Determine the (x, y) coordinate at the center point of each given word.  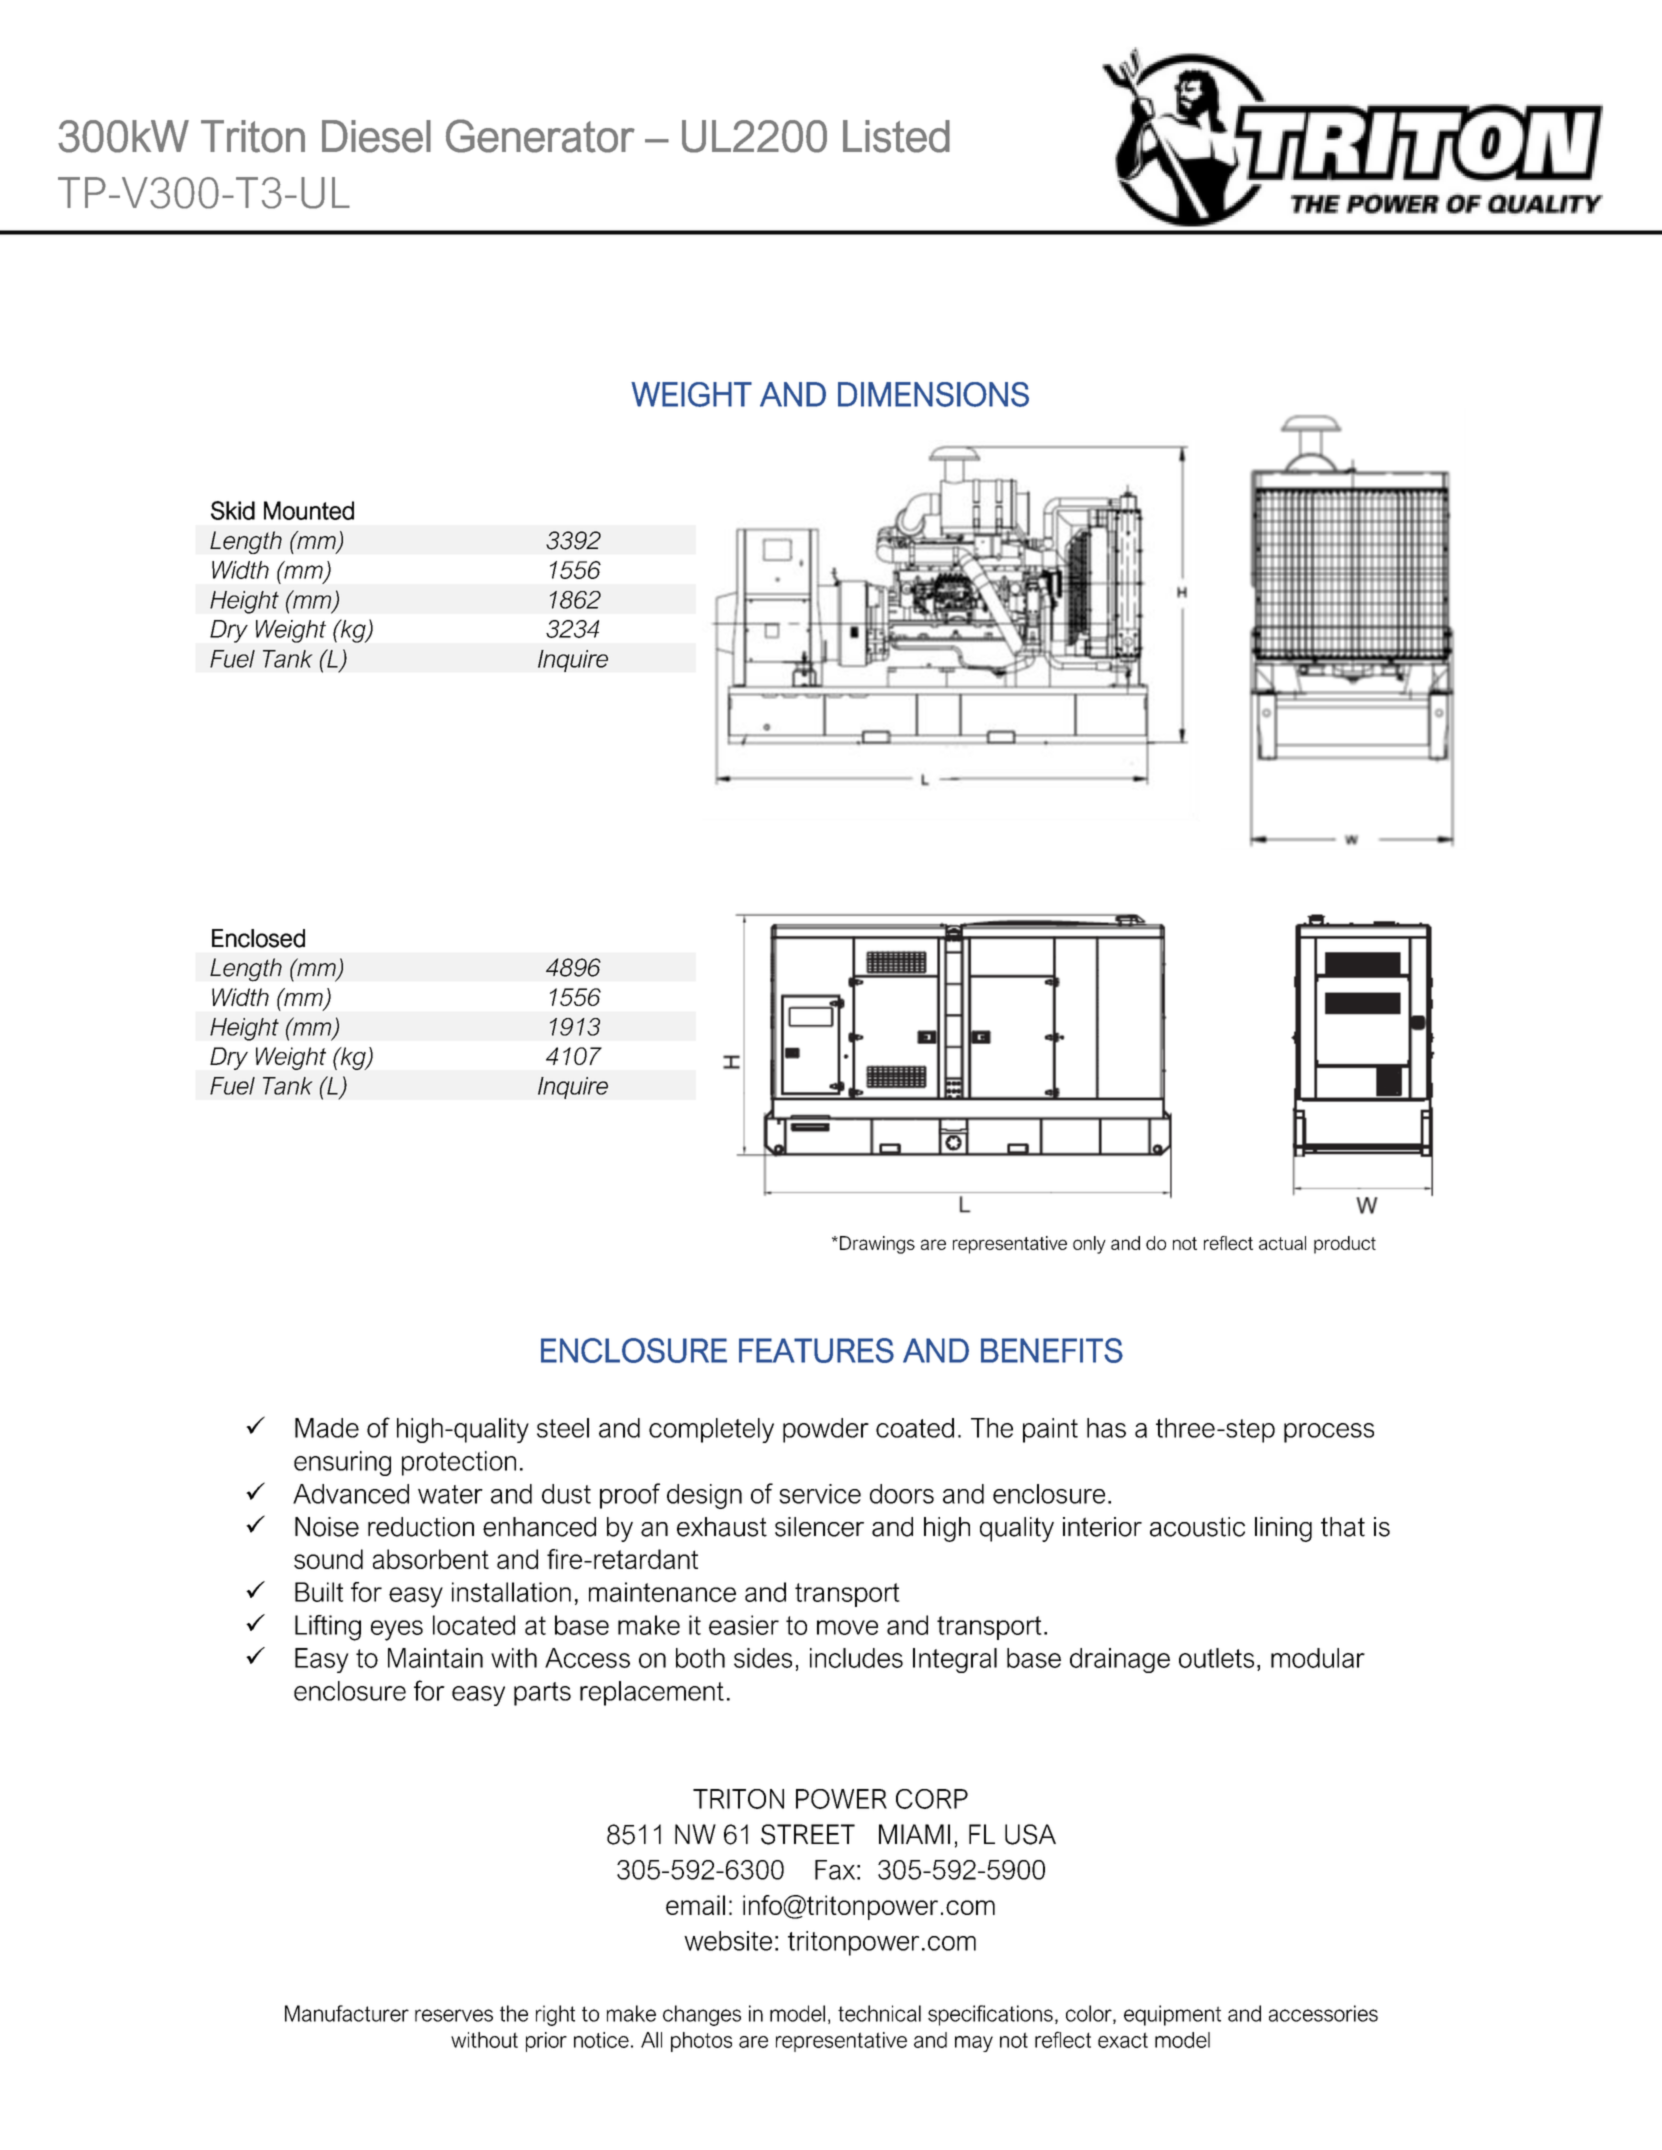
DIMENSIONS (933, 394)
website (728, 1941)
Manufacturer (347, 2013)
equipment (1172, 2015)
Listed (896, 136)
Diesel (376, 136)
